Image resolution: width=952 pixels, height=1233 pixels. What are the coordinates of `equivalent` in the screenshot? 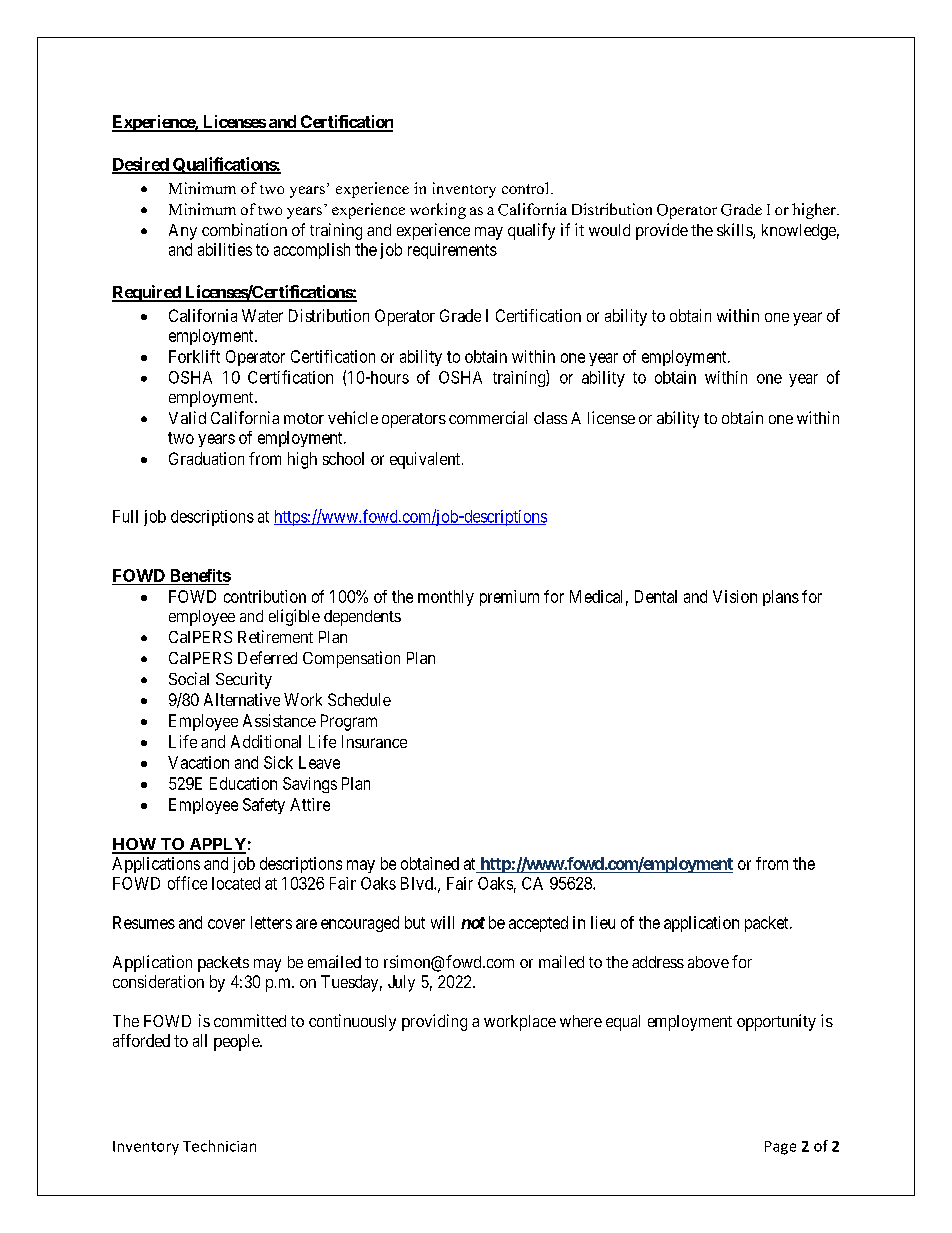 It's located at (426, 460).
